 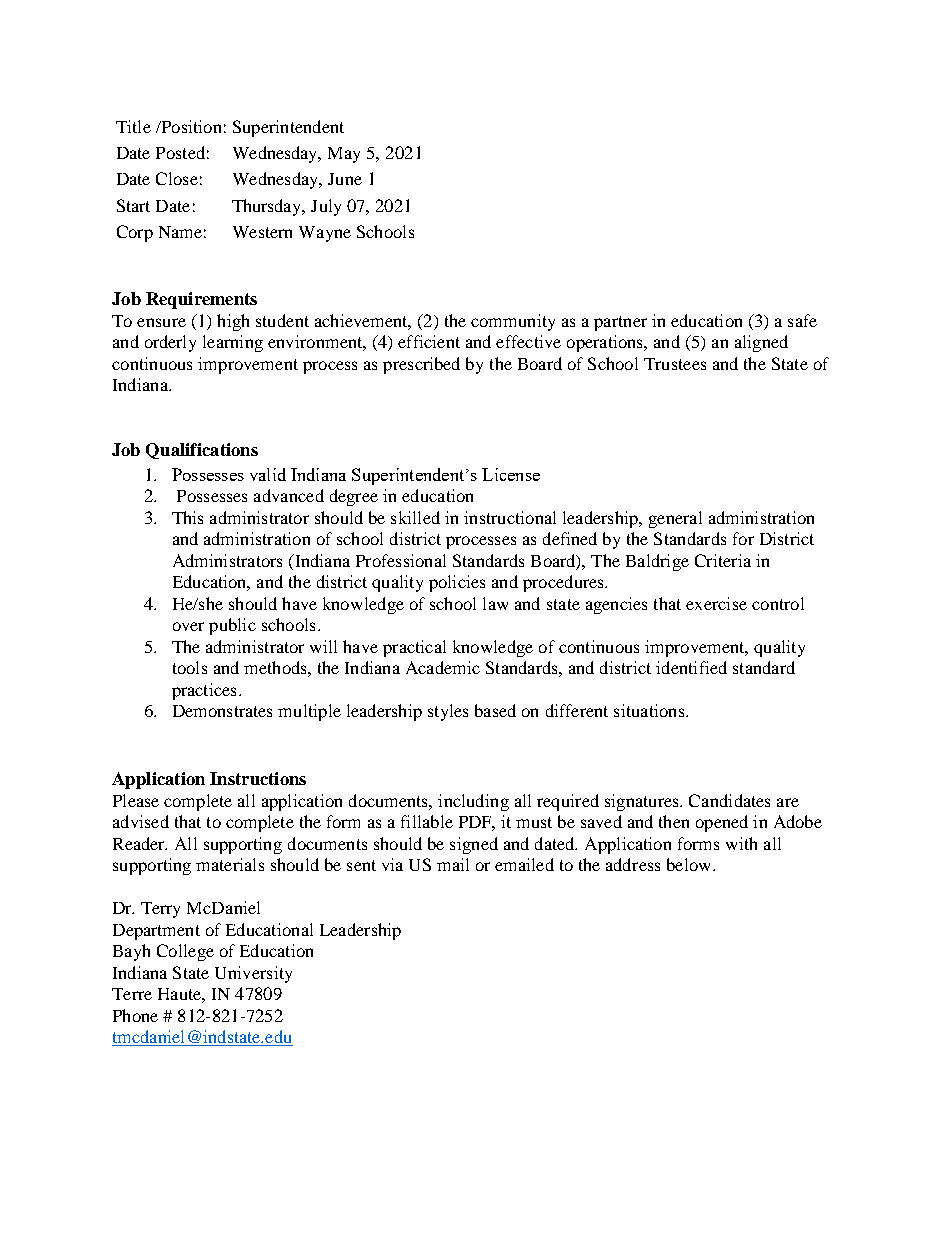 What do you see at coordinates (392, 864) in the document?
I see `via` at bounding box center [392, 864].
